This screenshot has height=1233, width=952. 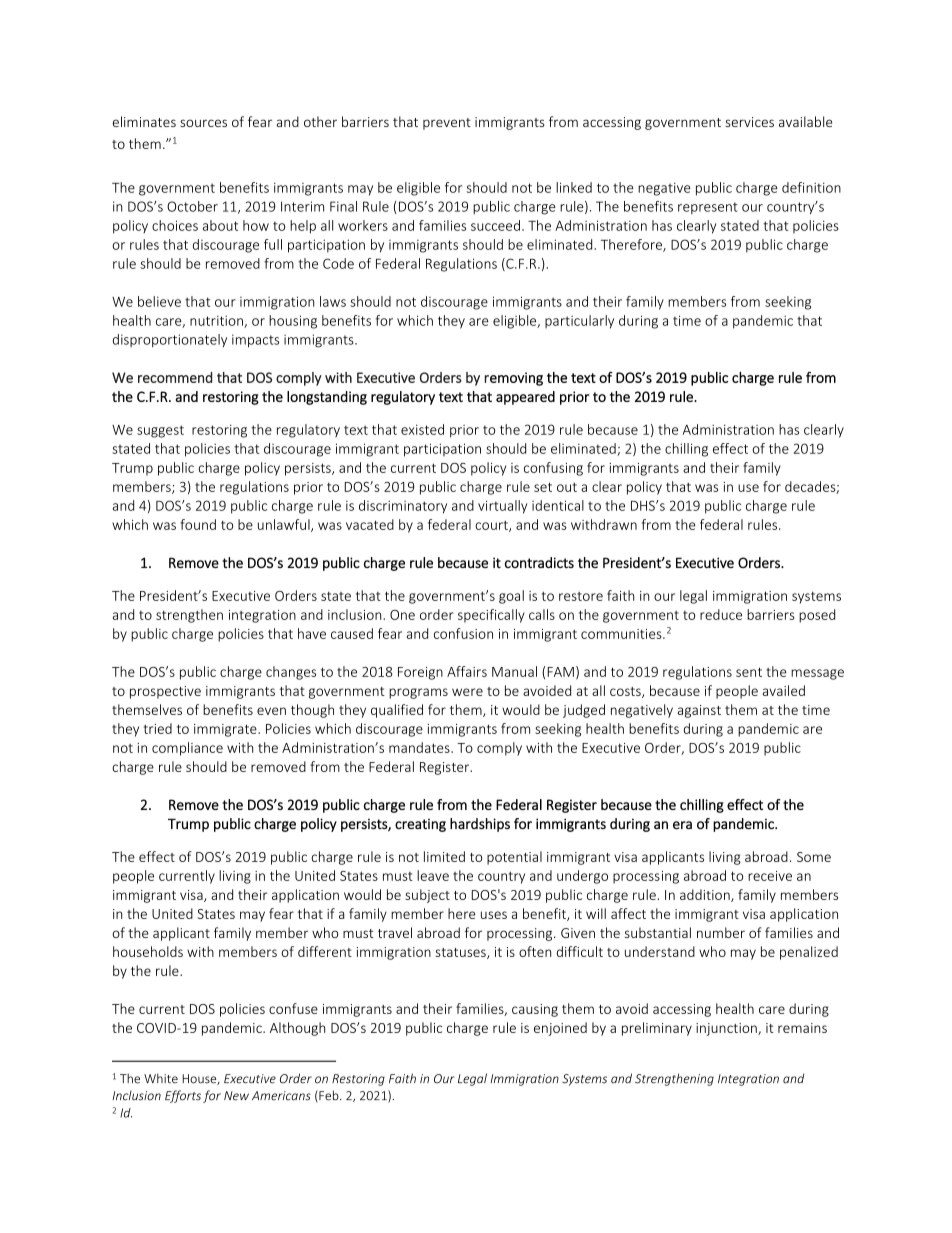 I want to click on services, so click(x=749, y=122).
